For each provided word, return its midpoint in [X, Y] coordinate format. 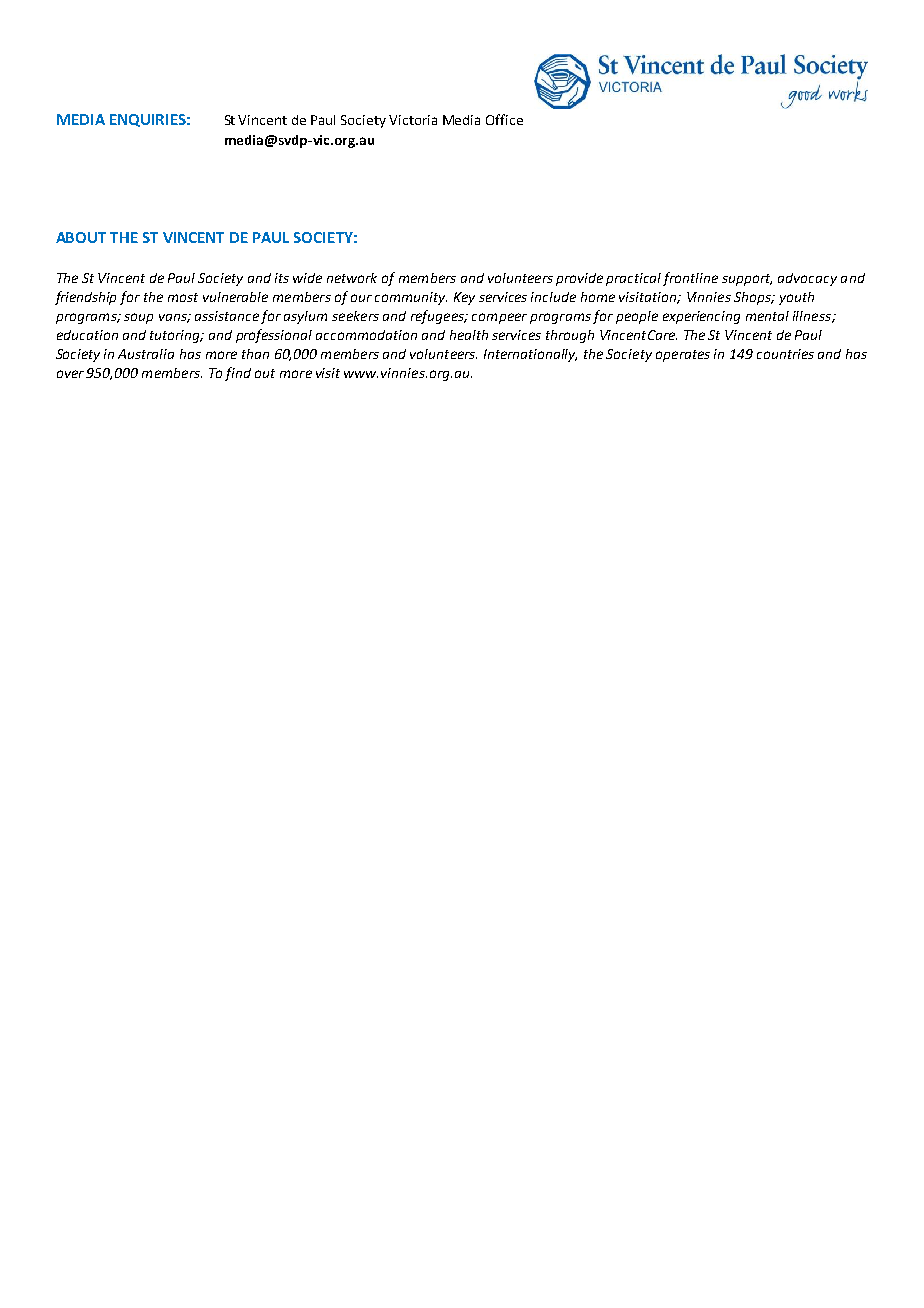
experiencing [701, 317]
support [747, 280]
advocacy [807, 279]
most [183, 297]
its [282, 278]
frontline [690, 279]
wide [307, 278]
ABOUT [81, 237]
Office [504, 119]
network [352, 278]
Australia [146, 354]
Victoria [413, 120]
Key [464, 298]
